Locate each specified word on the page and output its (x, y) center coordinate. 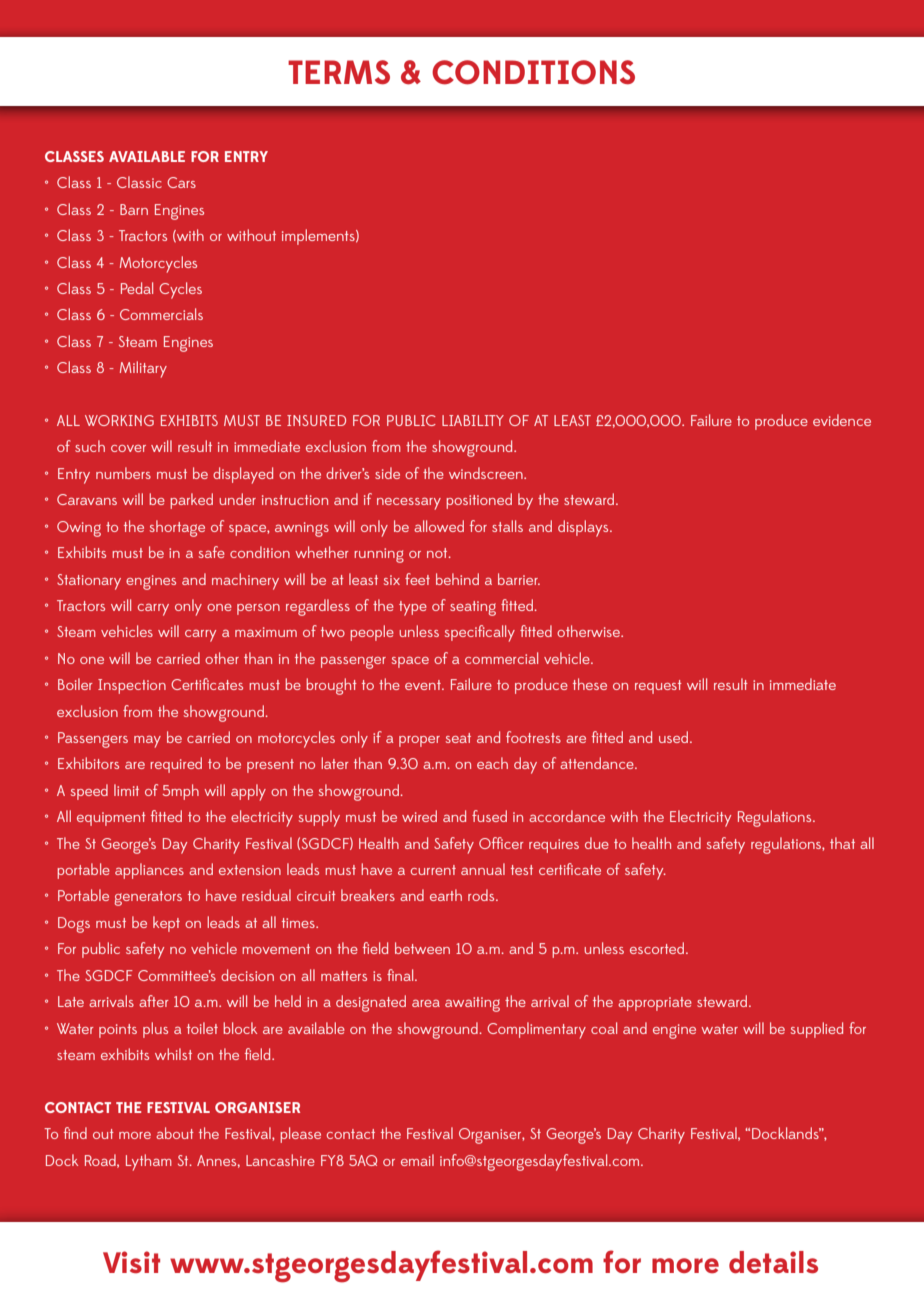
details (773, 1262)
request (658, 687)
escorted (658, 948)
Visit (131, 1262)
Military (143, 369)
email (417, 1160)
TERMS (339, 72)
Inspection (132, 686)
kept (166, 924)
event (424, 685)
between (422, 948)
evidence (842, 420)
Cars (181, 182)
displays (584, 528)
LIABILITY (473, 420)
